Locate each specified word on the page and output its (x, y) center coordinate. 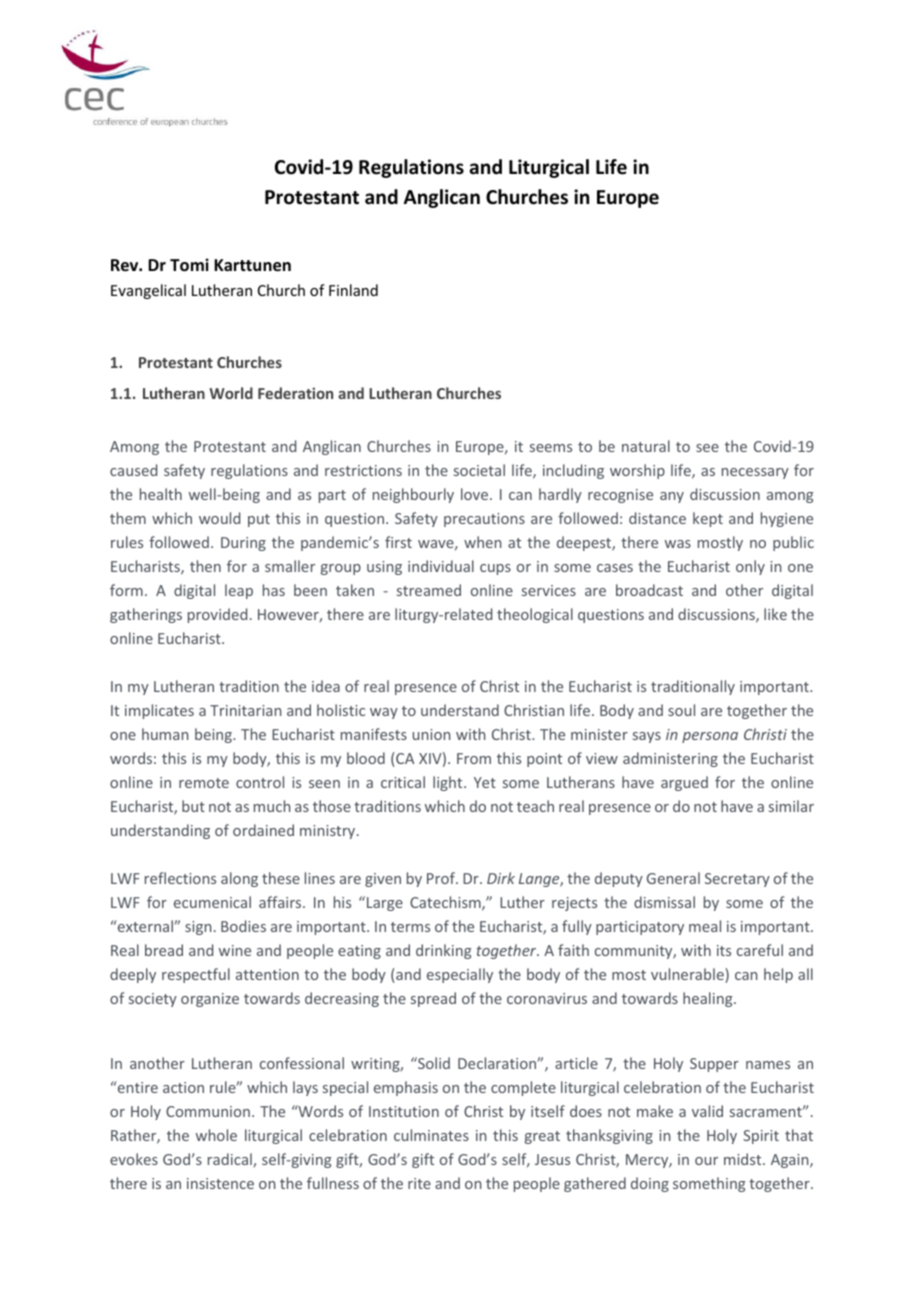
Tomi (189, 265)
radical (231, 1160)
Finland (353, 290)
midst (744, 1159)
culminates (431, 1135)
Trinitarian (245, 710)
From (474, 758)
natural (646, 446)
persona (710, 737)
